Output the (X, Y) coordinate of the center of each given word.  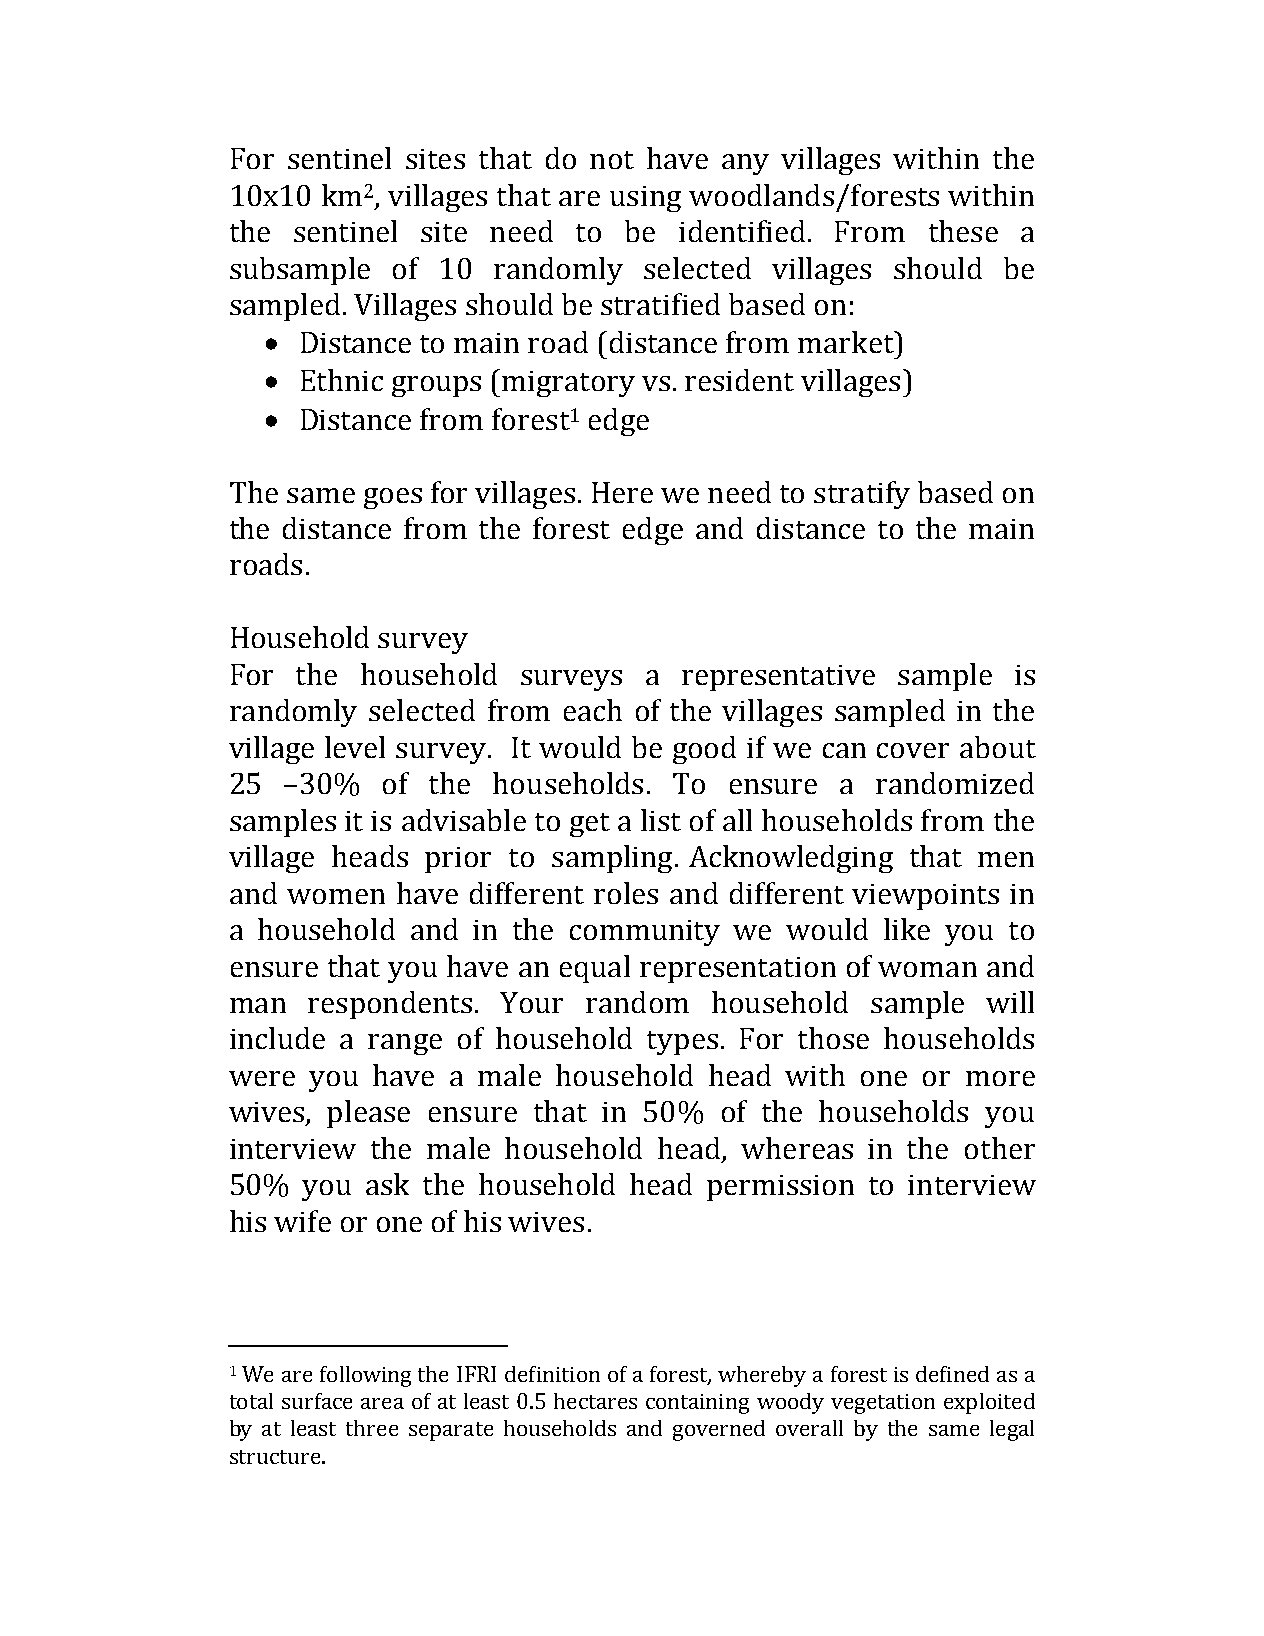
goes (393, 498)
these (963, 231)
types (682, 1043)
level (355, 747)
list (661, 820)
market (847, 342)
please (368, 1114)
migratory (568, 384)
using (645, 199)
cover (913, 750)
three (372, 1428)
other (1000, 1148)
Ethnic (342, 380)
